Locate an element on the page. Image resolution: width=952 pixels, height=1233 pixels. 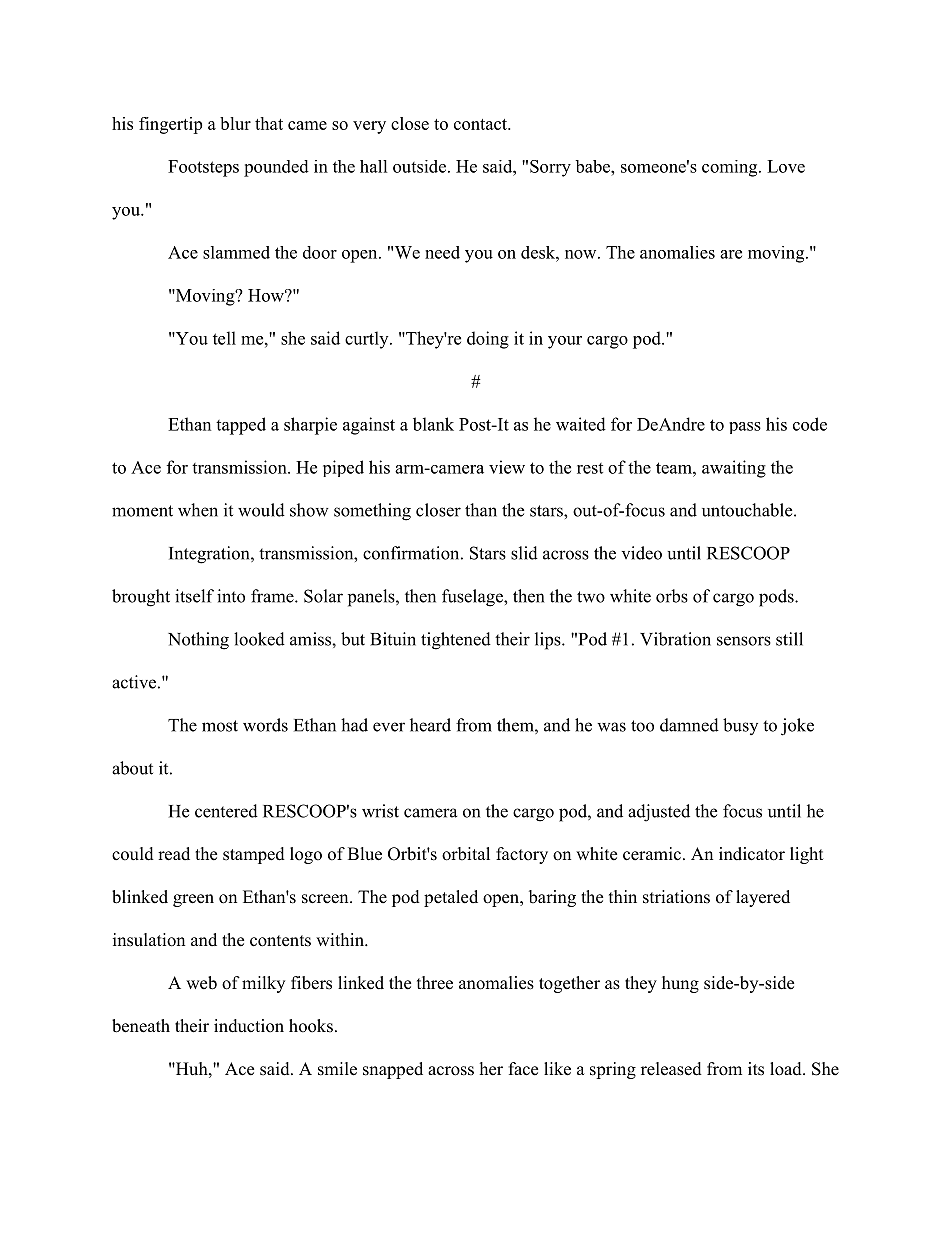
contact is located at coordinates (482, 124).
